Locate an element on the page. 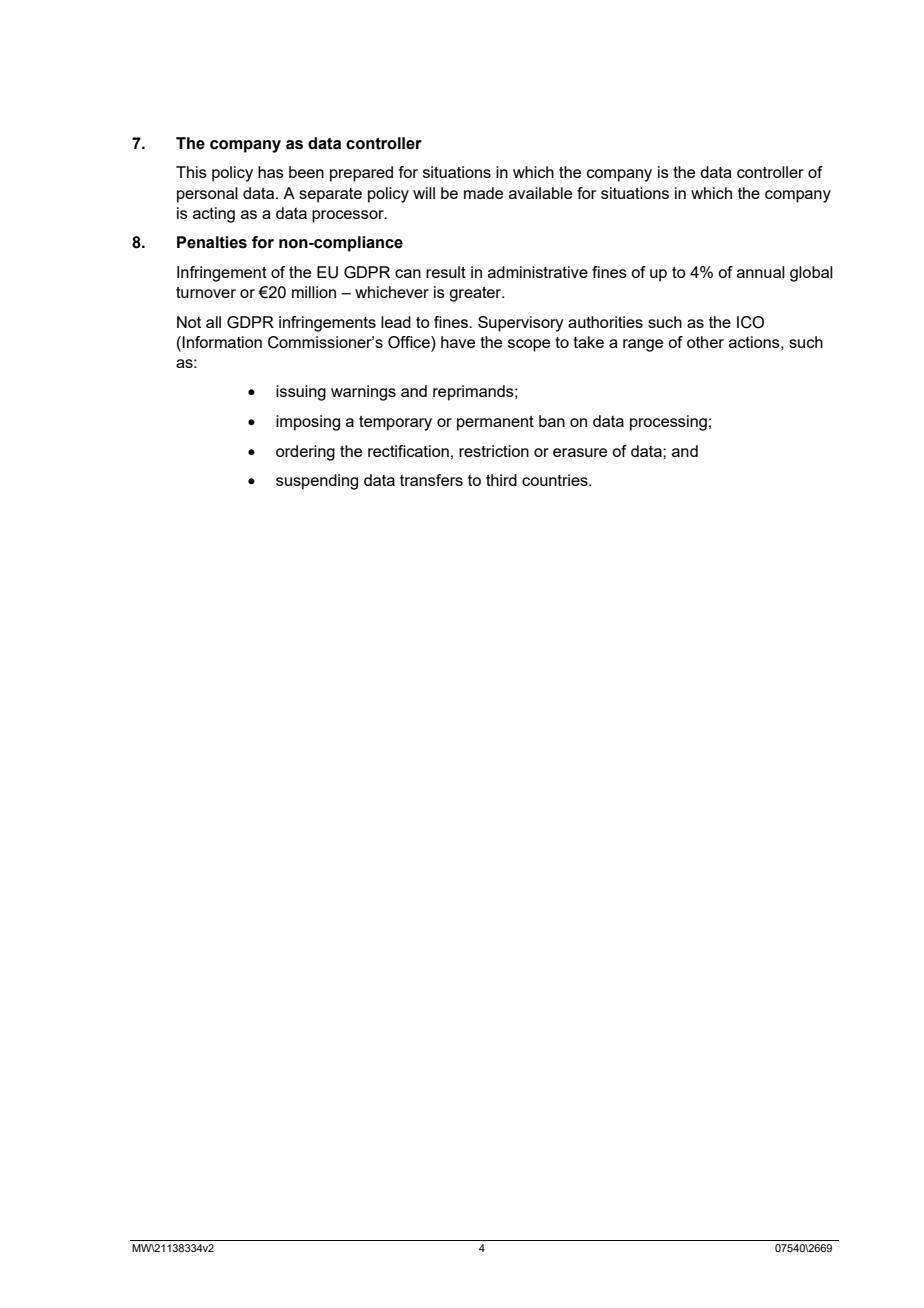 This image has height=1308, width=924. all is located at coordinates (213, 322).
